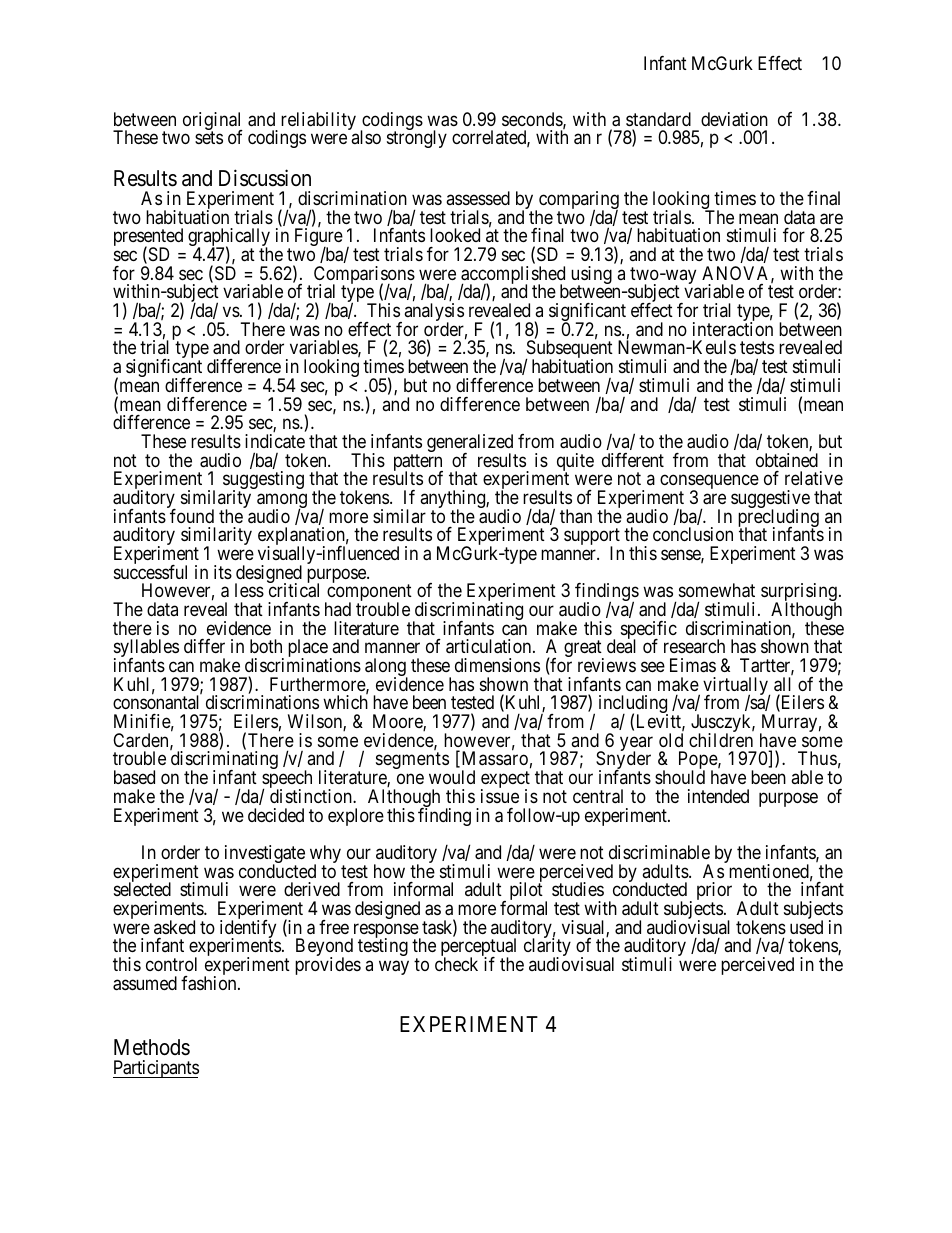 The image size is (952, 1233). I want to click on children, so click(721, 740).
